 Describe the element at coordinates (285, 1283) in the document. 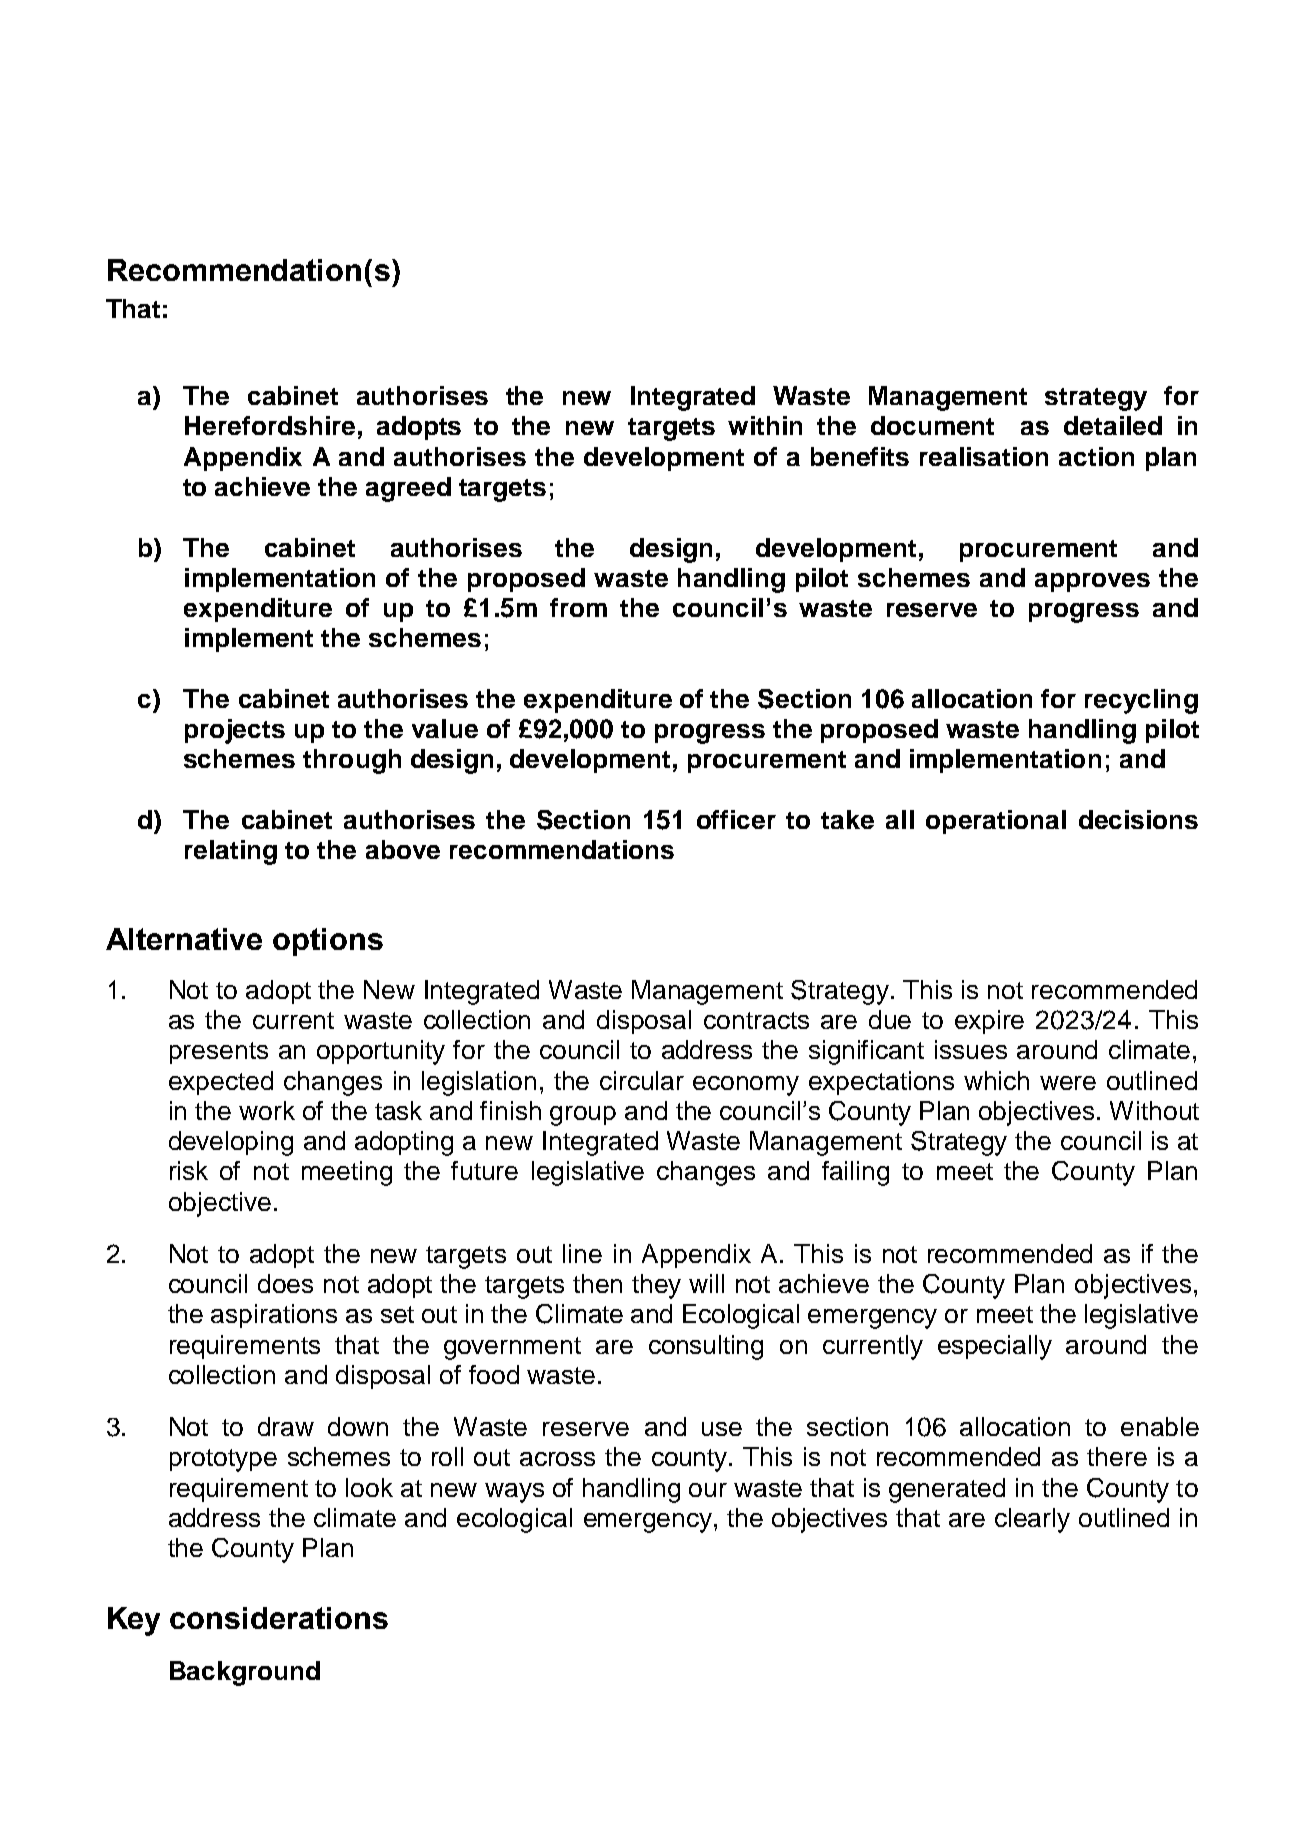

I see `does` at that location.
